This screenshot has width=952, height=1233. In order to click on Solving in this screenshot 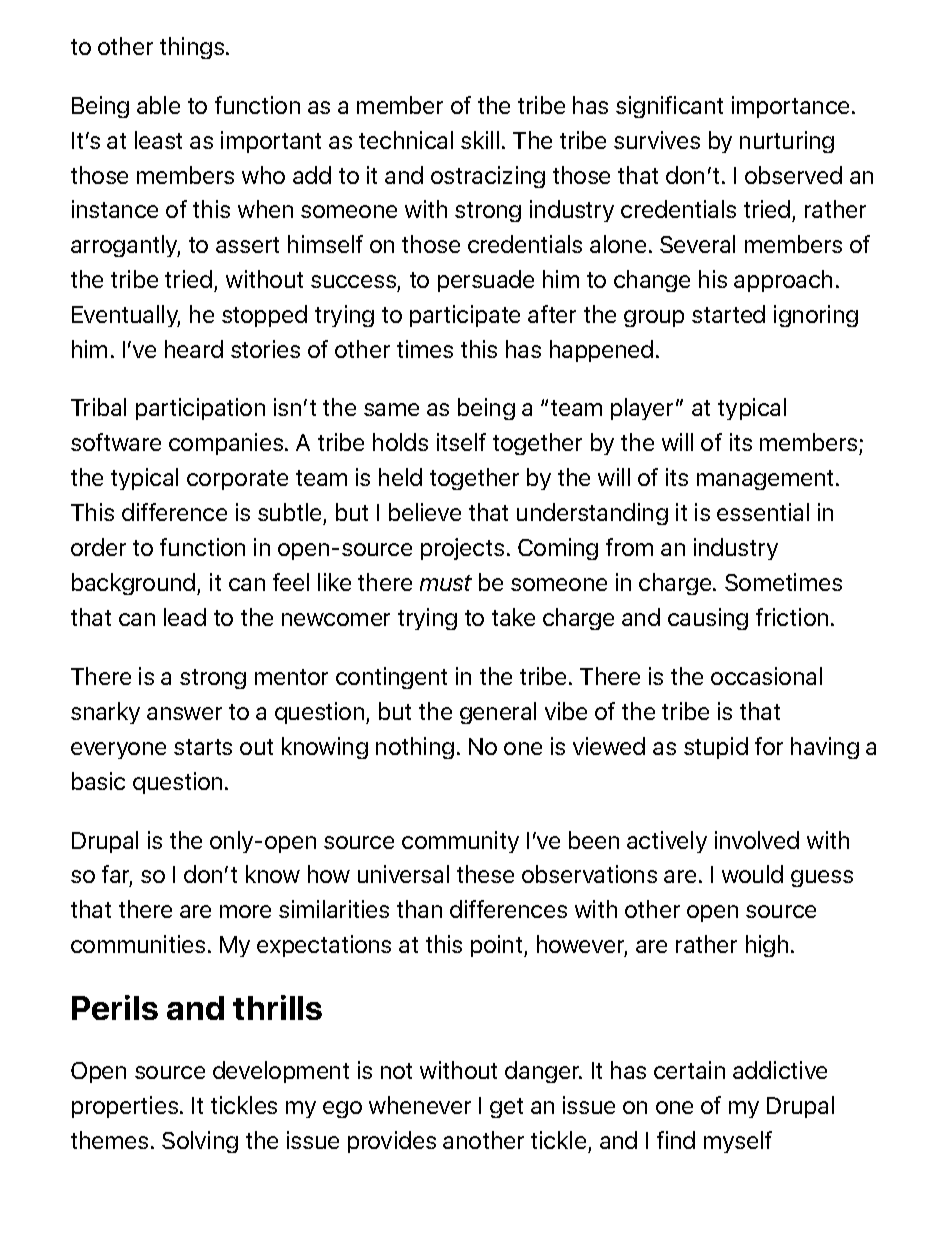, I will do `click(200, 1142)`.
